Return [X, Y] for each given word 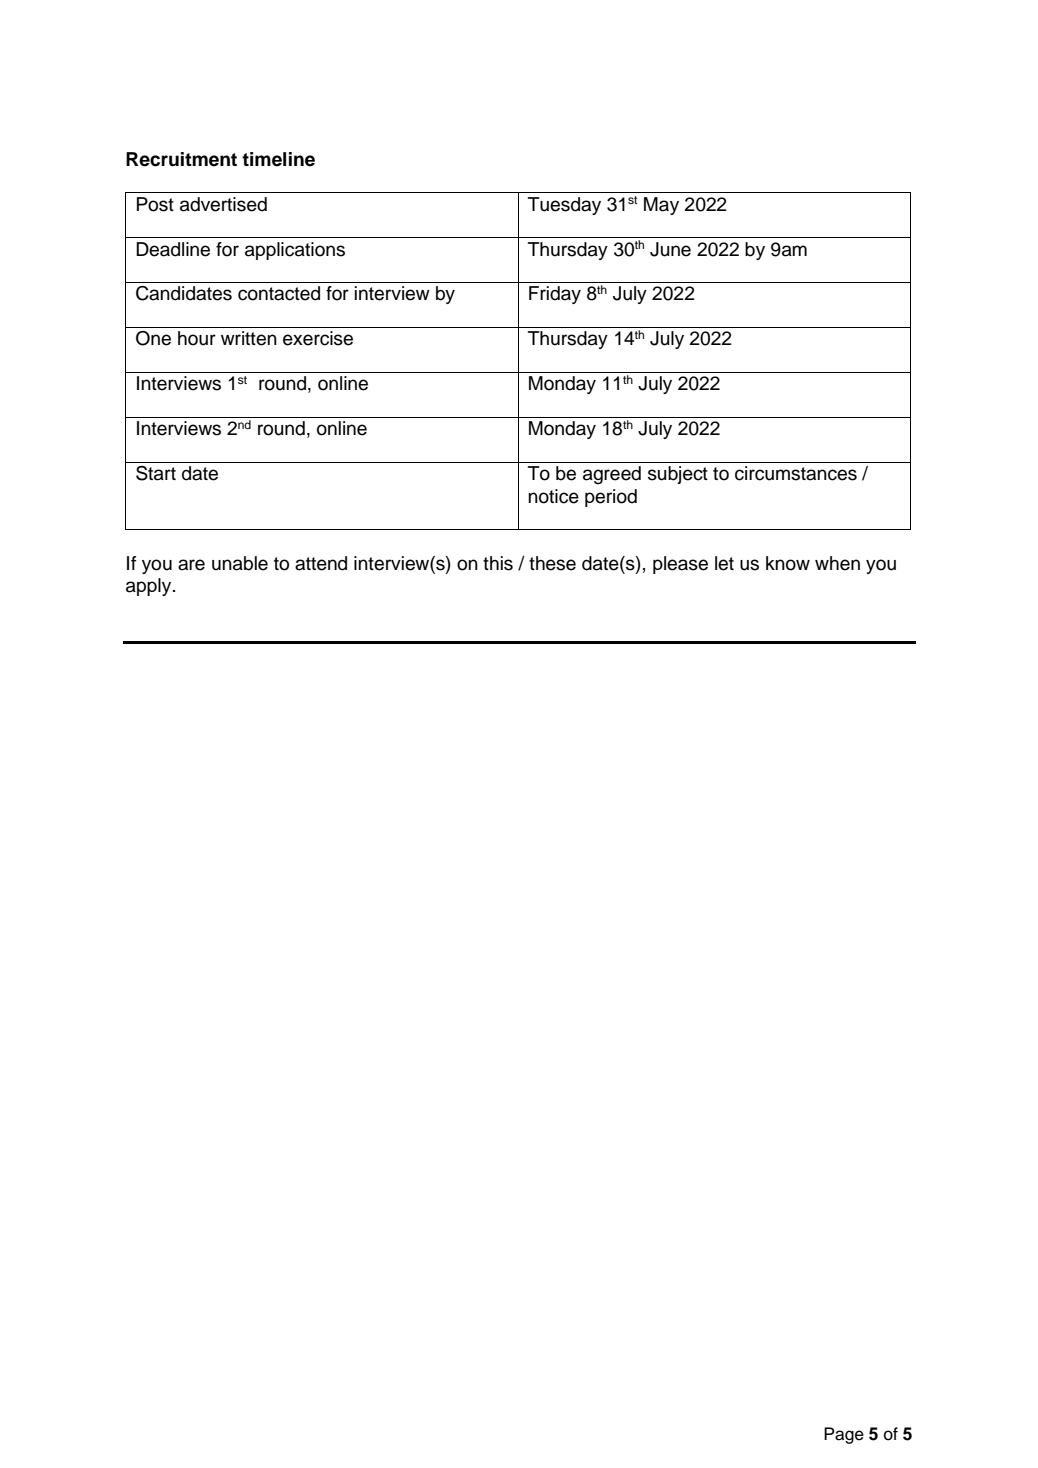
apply [150, 587]
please [680, 565]
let [724, 563]
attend [321, 563]
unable [240, 563]
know [788, 563]
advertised [223, 204]
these [552, 563]
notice [553, 496]
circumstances [796, 473]
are [191, 565]
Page [844, 1435]
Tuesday [564, 206]
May [661, 206]
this [498, 563]
